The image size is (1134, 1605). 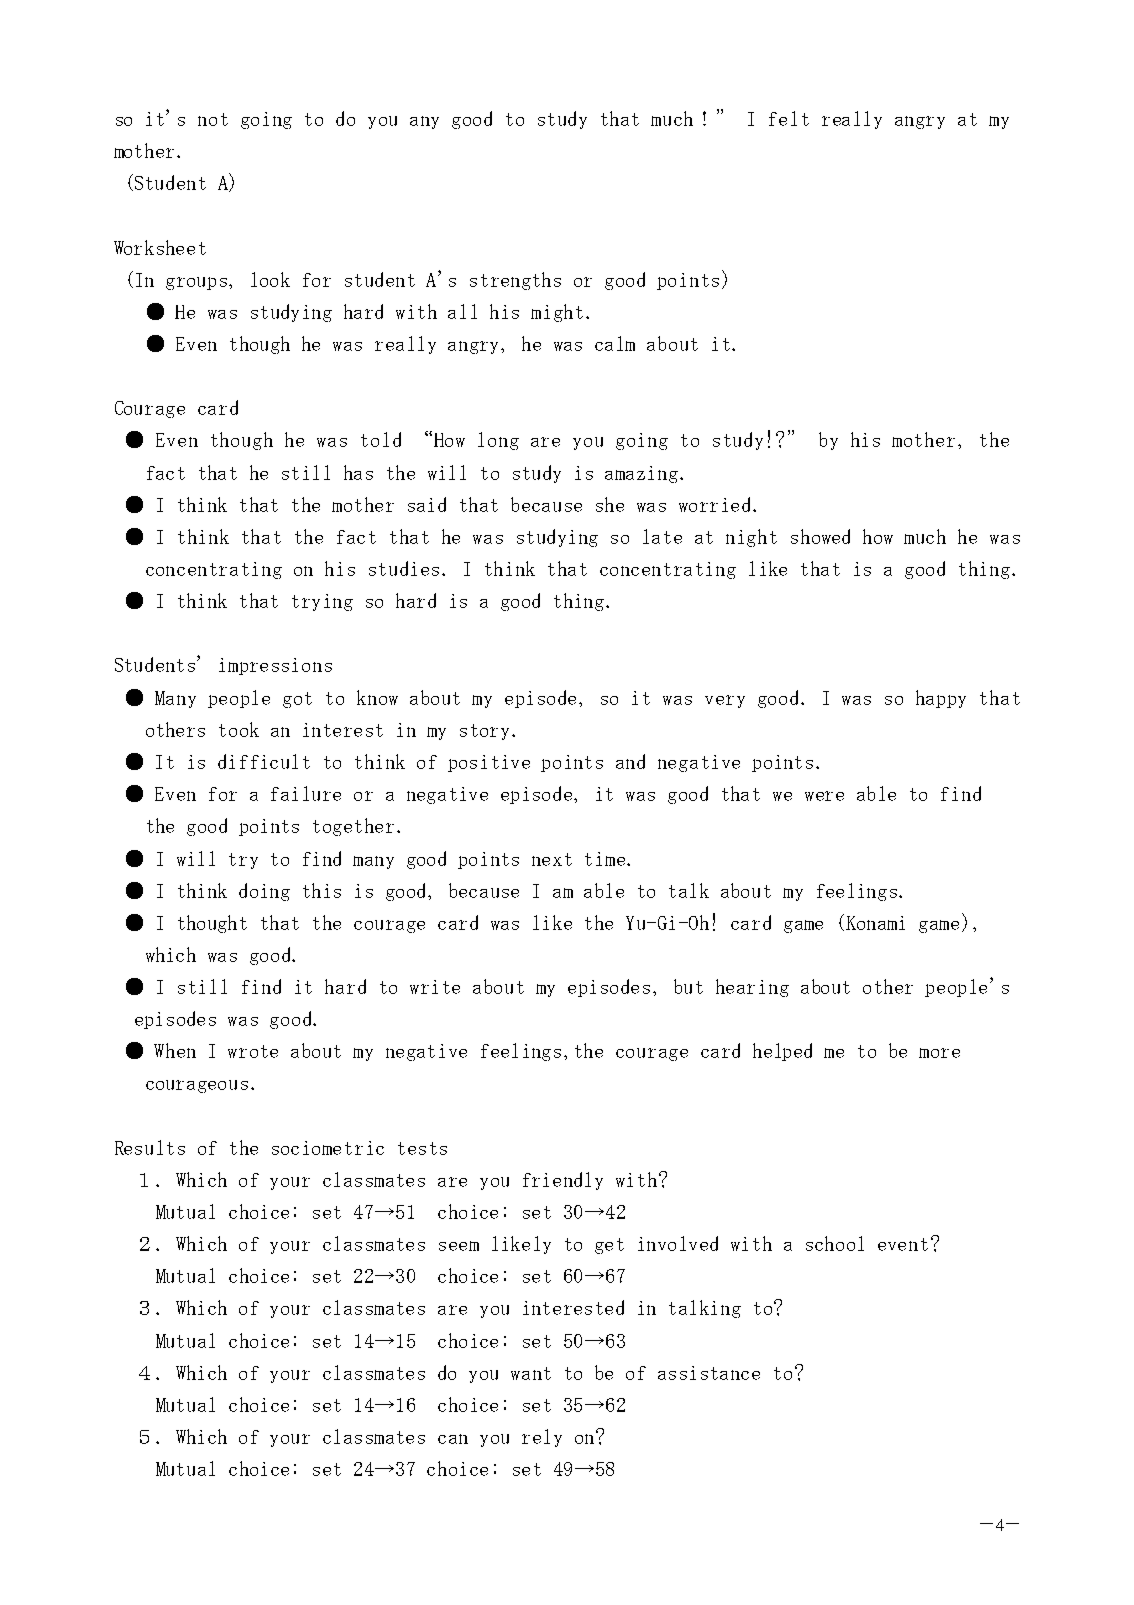 What do you see at coordinates (789, 118) in the screenshot?
I see `felt` at bounding box center [789, 118].
